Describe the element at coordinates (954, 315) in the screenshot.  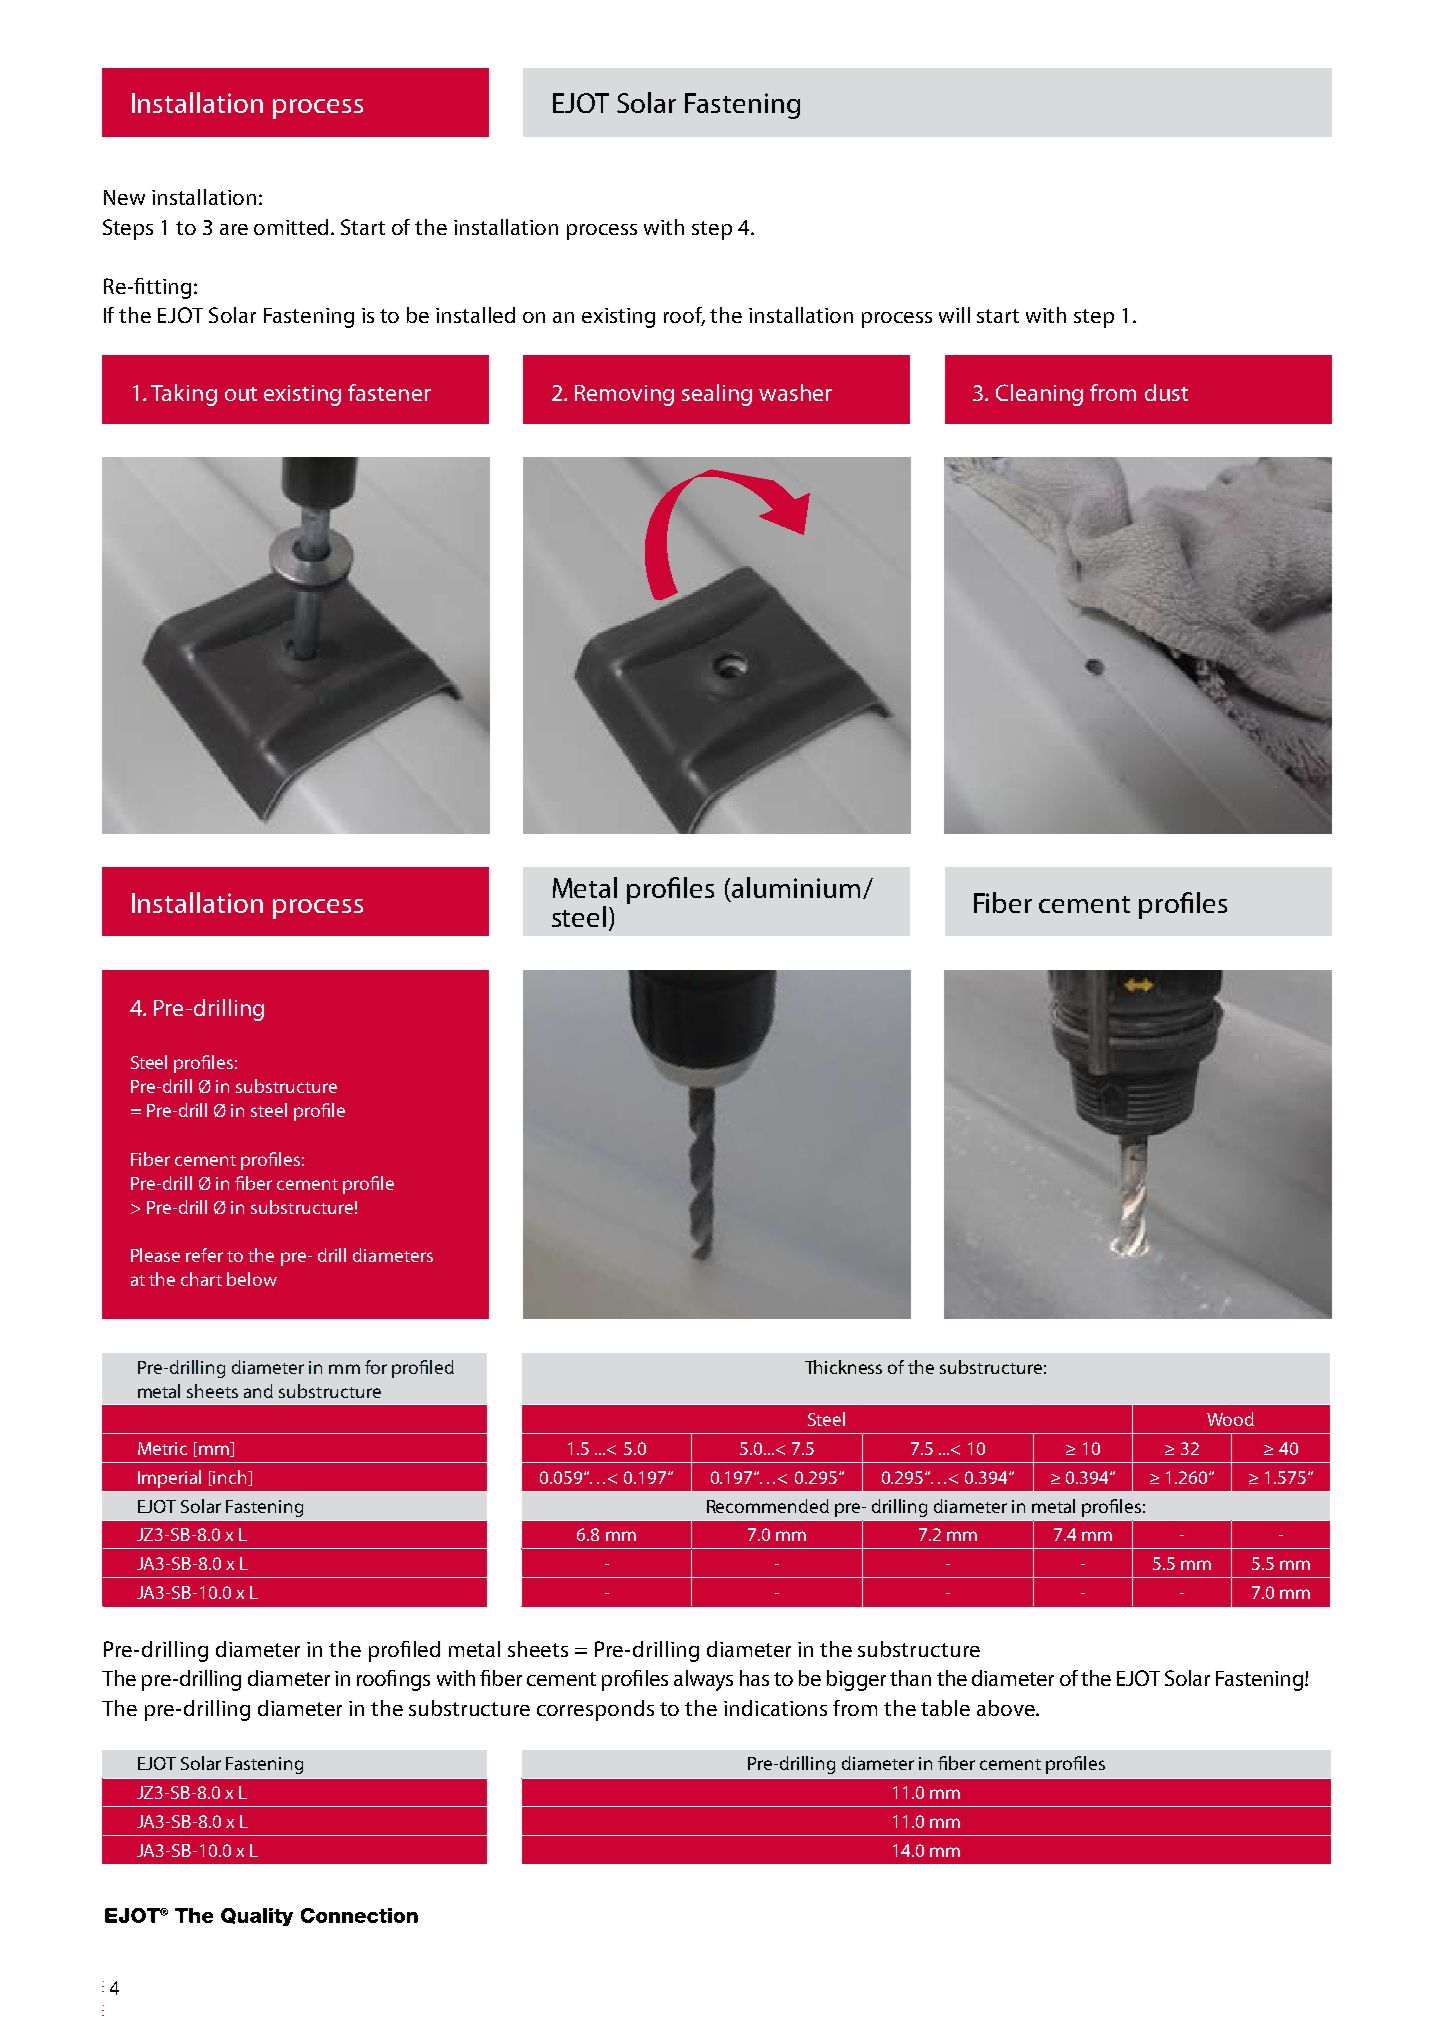
I see `will` at that location.
